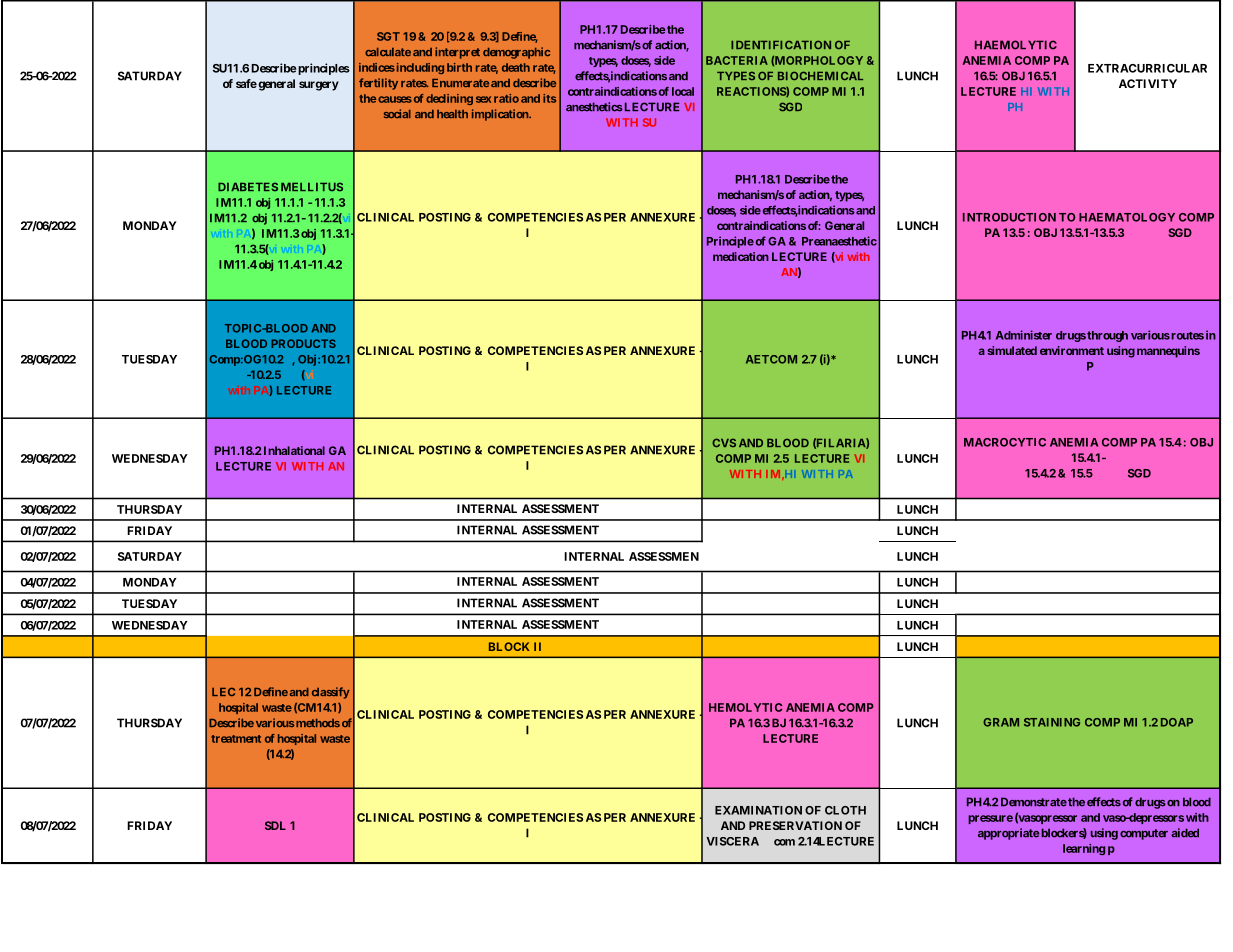 This screenshot has height=952, width=1233. Describe the element at coordinates (303, 343) in the screenshot. I see `PRODUCTS` at that location.
